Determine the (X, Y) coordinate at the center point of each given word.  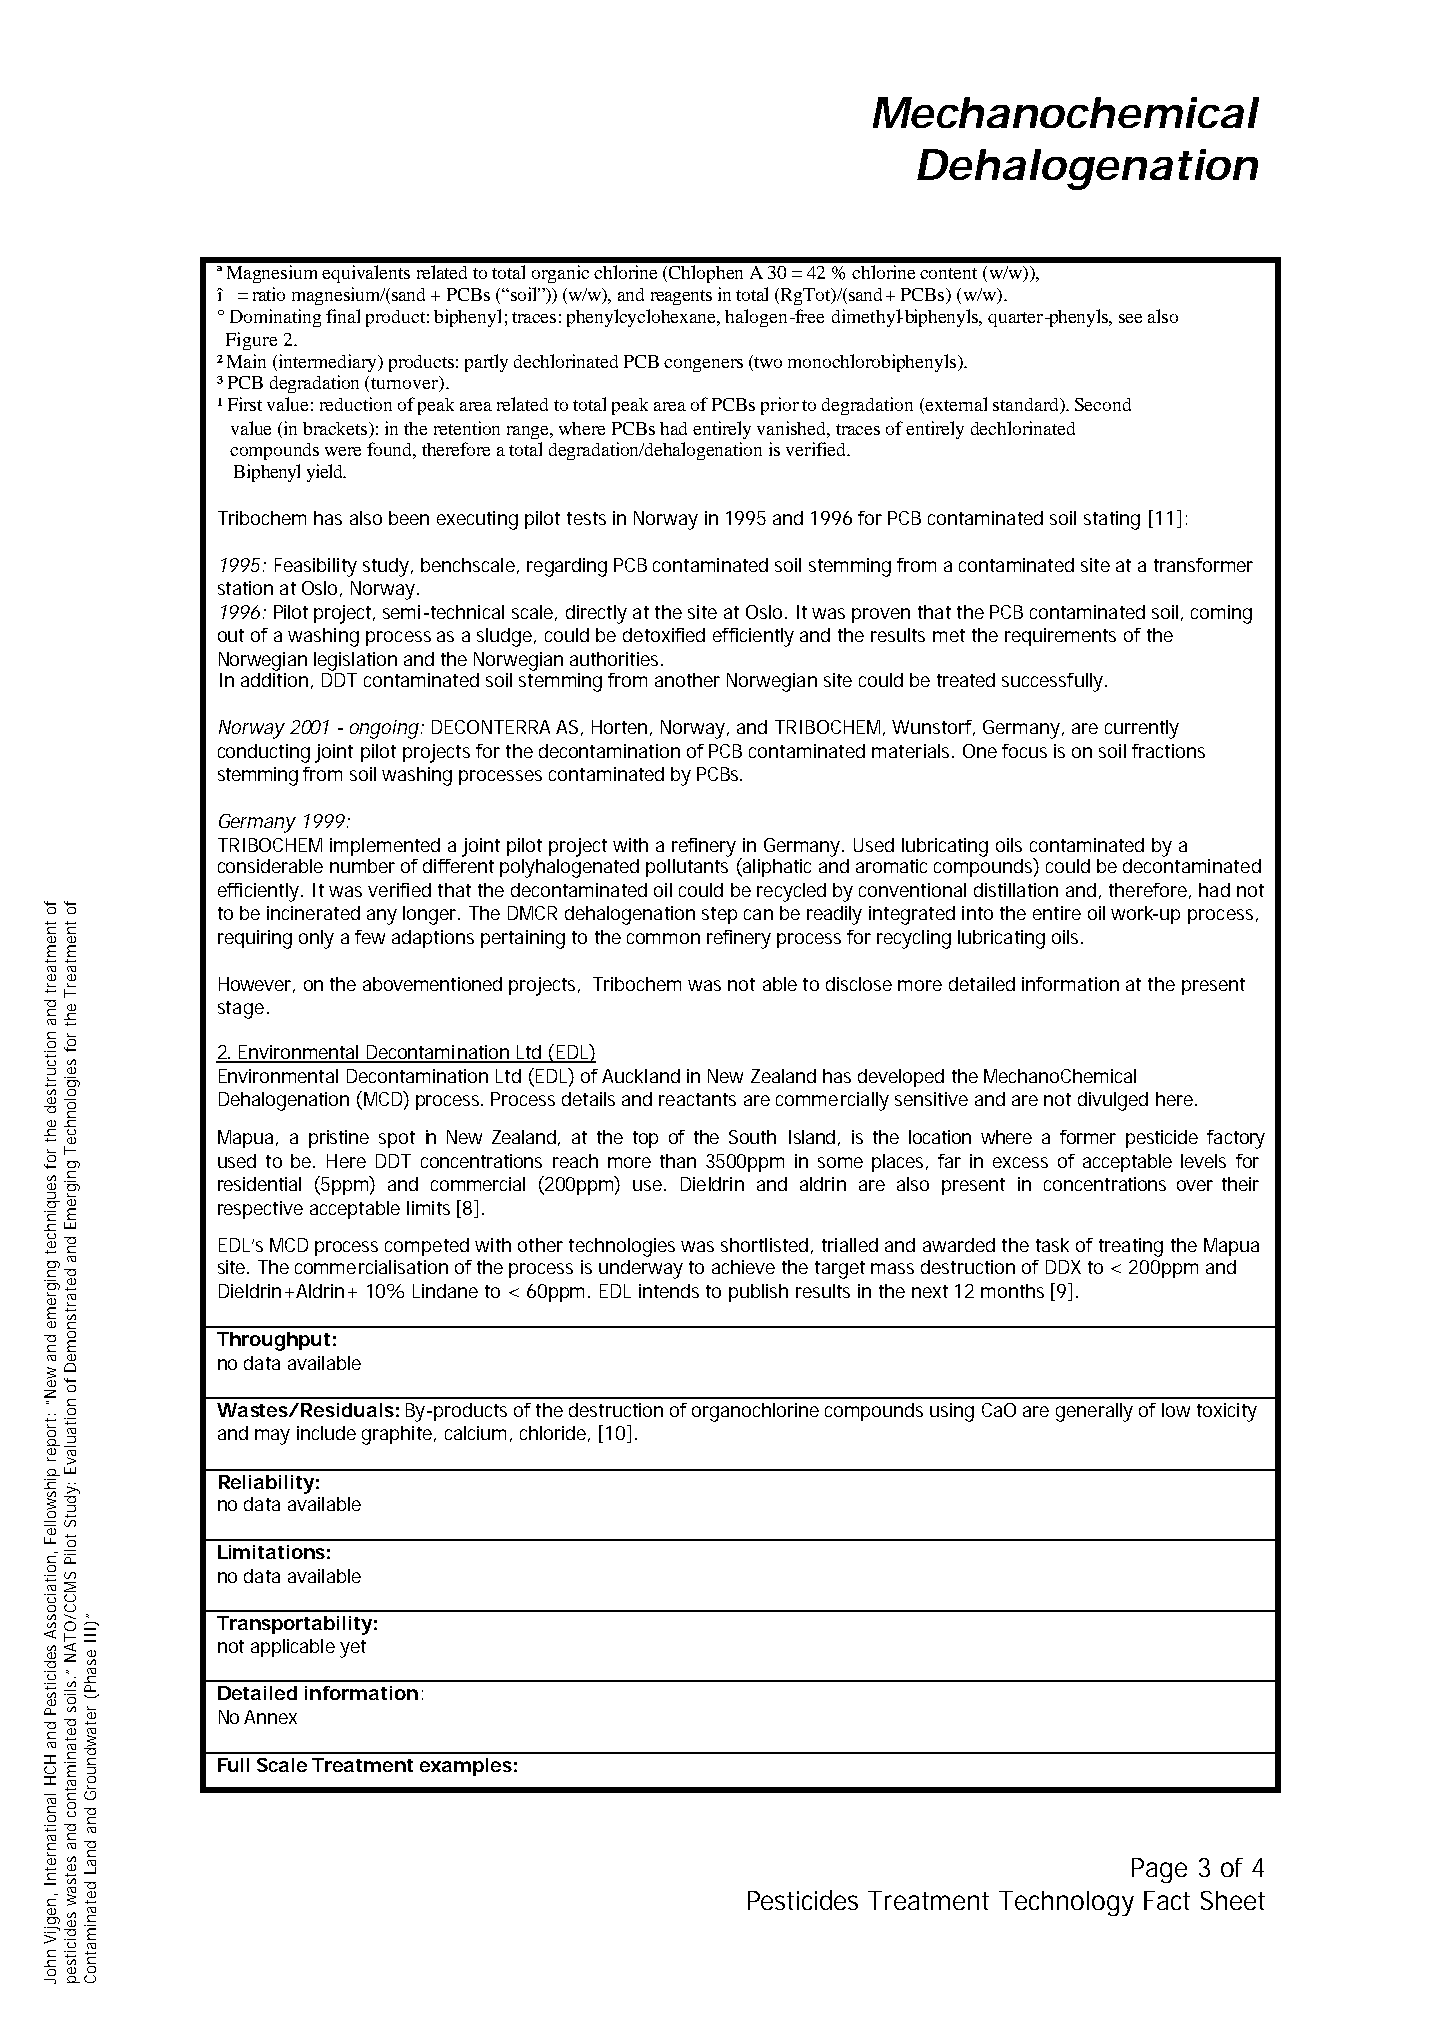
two (767, 361)
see (1130, 318)
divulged (1113, 1101)
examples (466, 1767)
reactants (697, 1099)
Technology (1066, 1903)
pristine (339, 1139)
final (343, 316)
